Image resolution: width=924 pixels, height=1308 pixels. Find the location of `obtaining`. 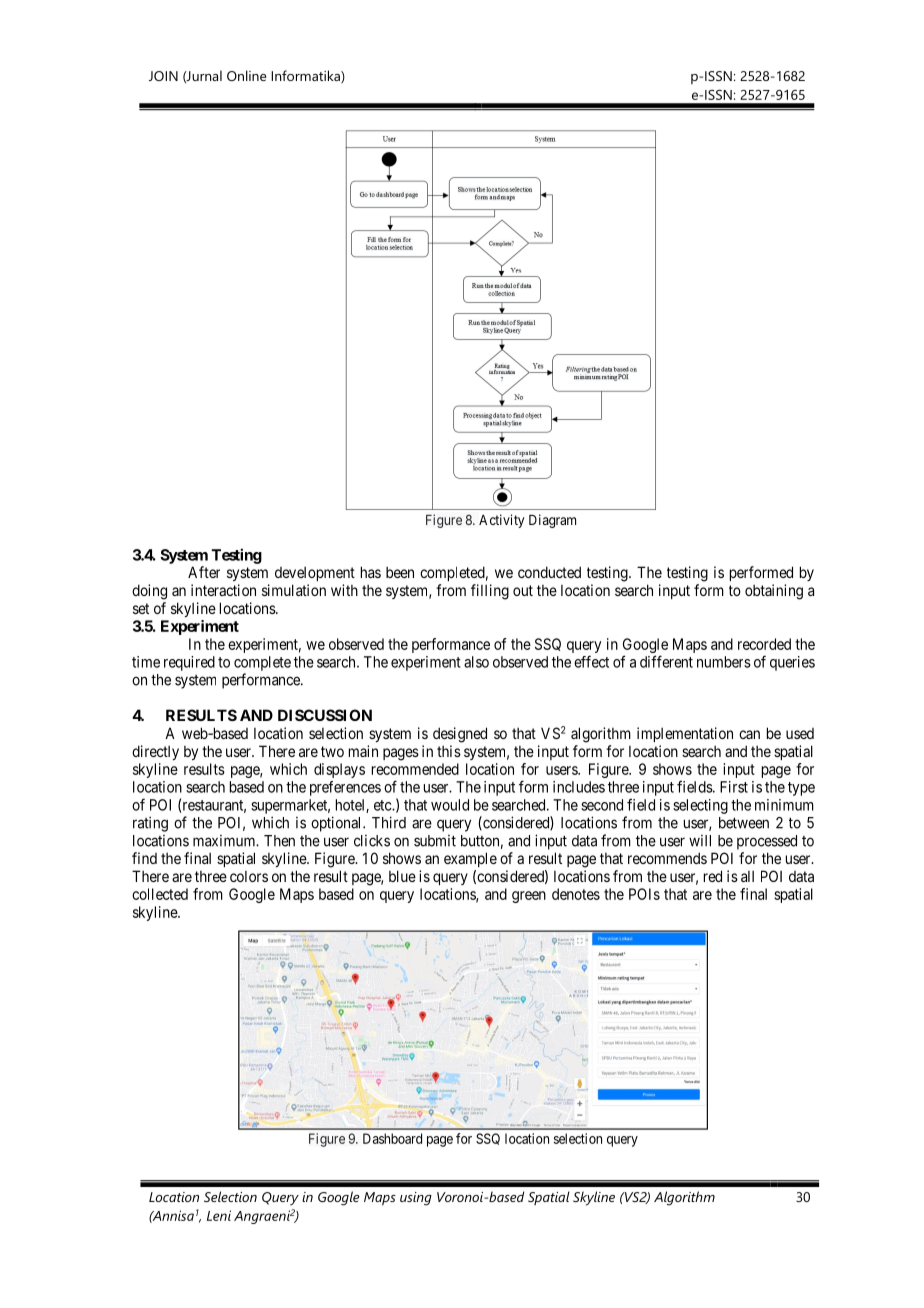

obtaining is located at coordinates (774, 592).
